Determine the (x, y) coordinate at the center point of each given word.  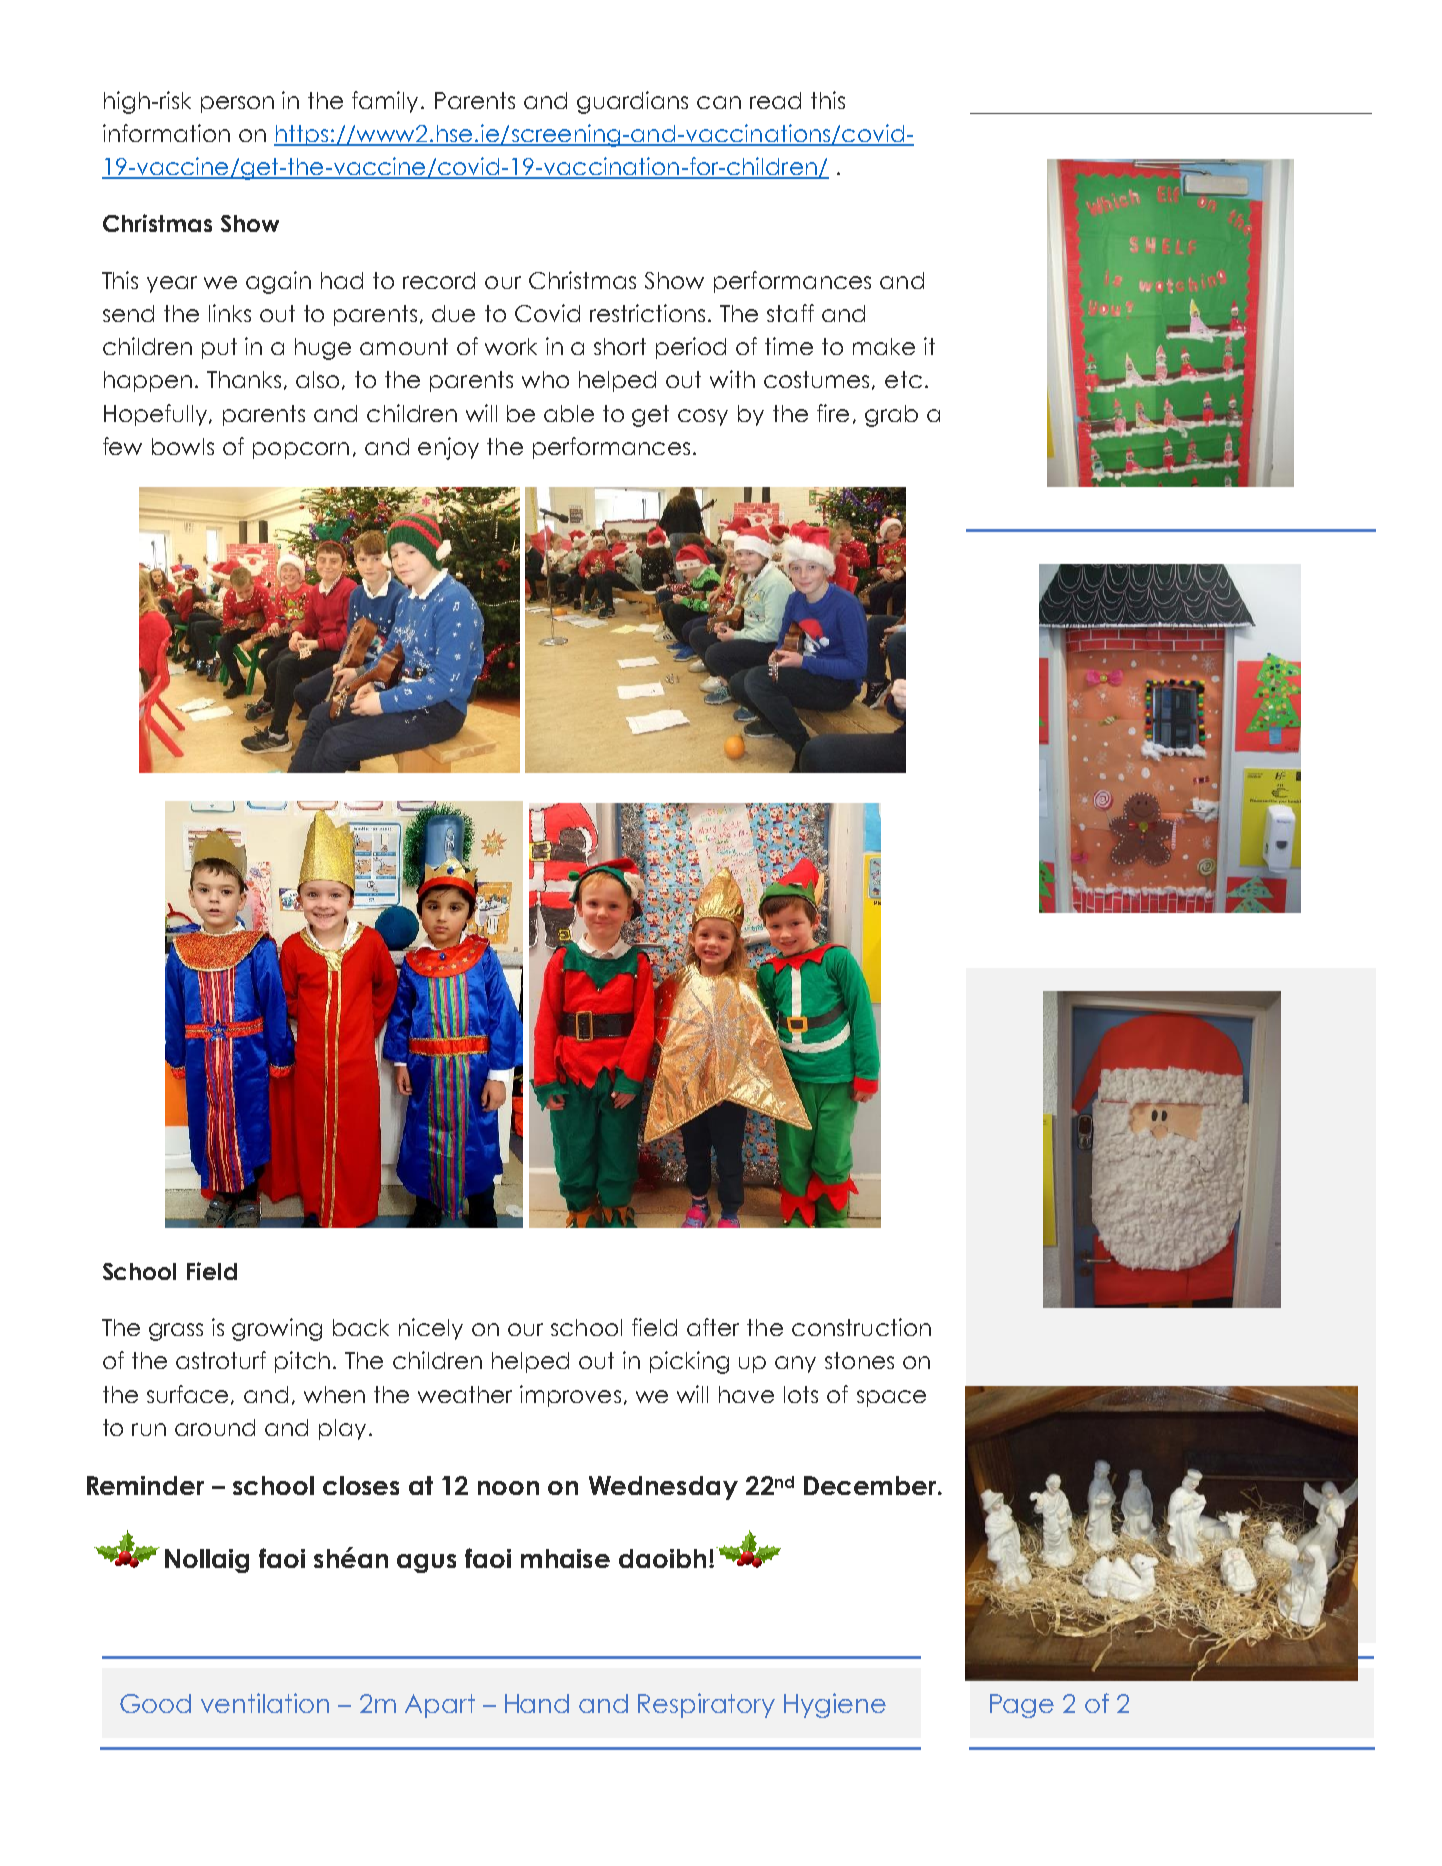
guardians (632, 102)
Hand (537, 1703)
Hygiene (835, 1705)
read (775, 100)
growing (277, 1329)
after (713, 1327)
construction (861, 1327)
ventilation (265, 1703)
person (237, 104)
